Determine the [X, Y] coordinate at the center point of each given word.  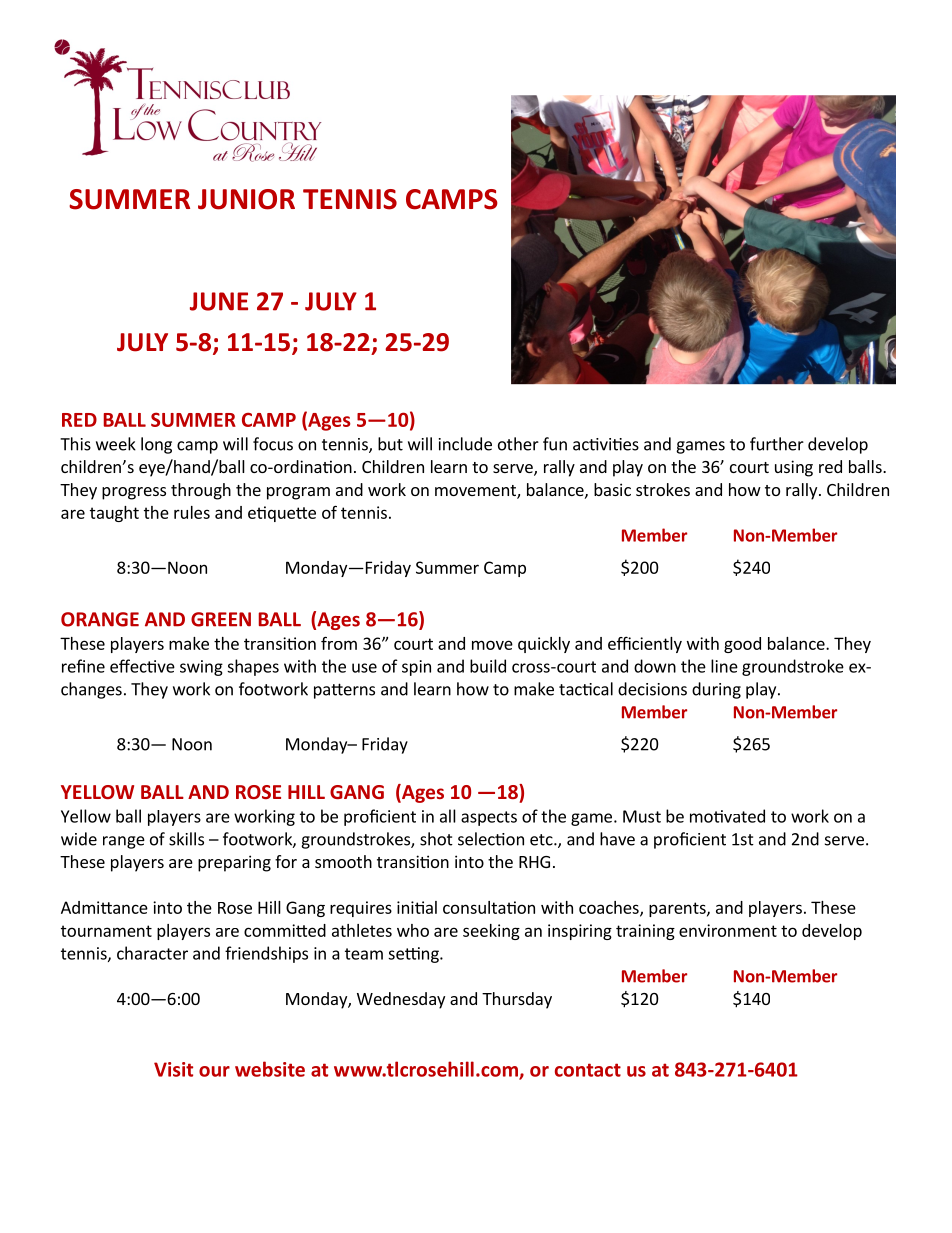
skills [186, 839]
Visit [173, 1069]
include [465, 444]
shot [436, 839]
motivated [727, 816]
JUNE [219, 301]
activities [606, 444]
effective [142, 666]
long [156, 445]
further [777, 444]
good [742, 645]
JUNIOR [246, 199]
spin [416, 668]
